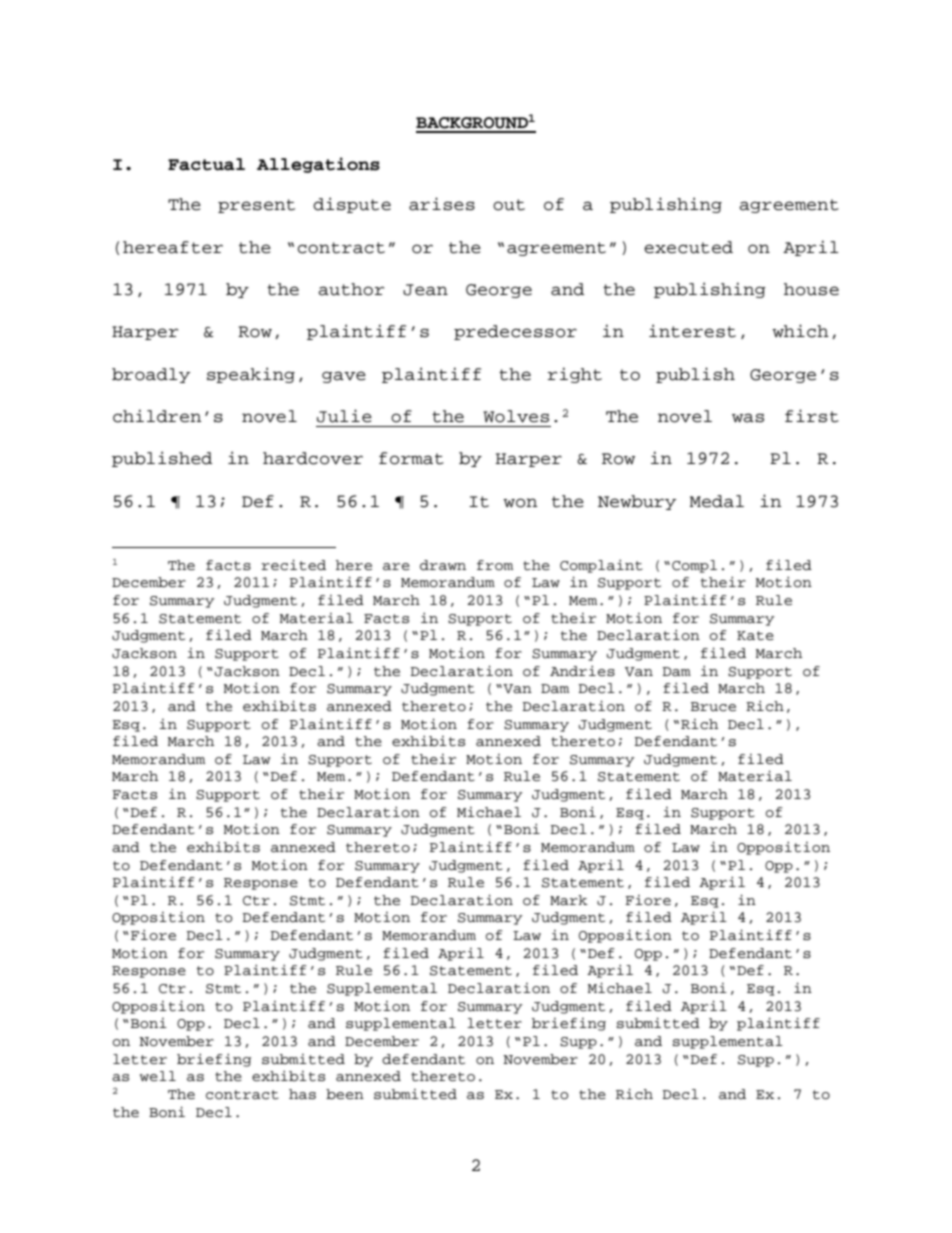 The height and width of the page is (1233, 952). Describe the element at coordinates (509, 205) in the page. I see `out` at that location.
